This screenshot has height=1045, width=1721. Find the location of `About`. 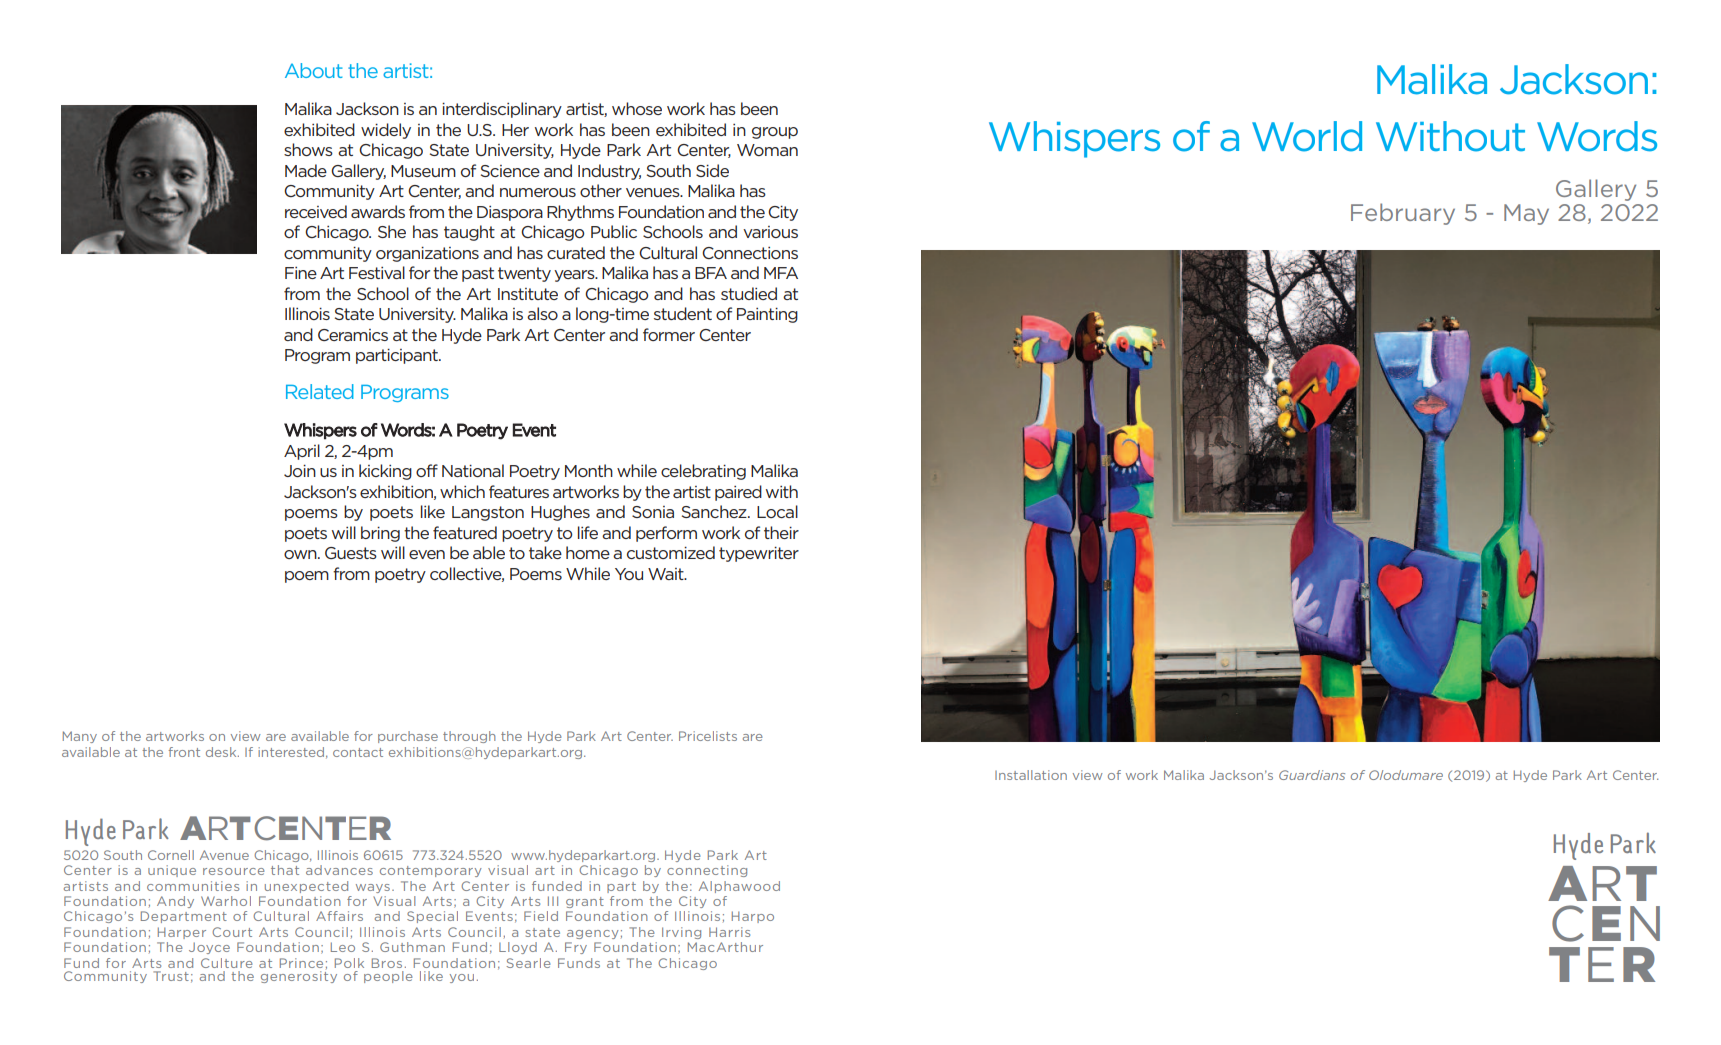

About is located at coordinates (314, 70).
